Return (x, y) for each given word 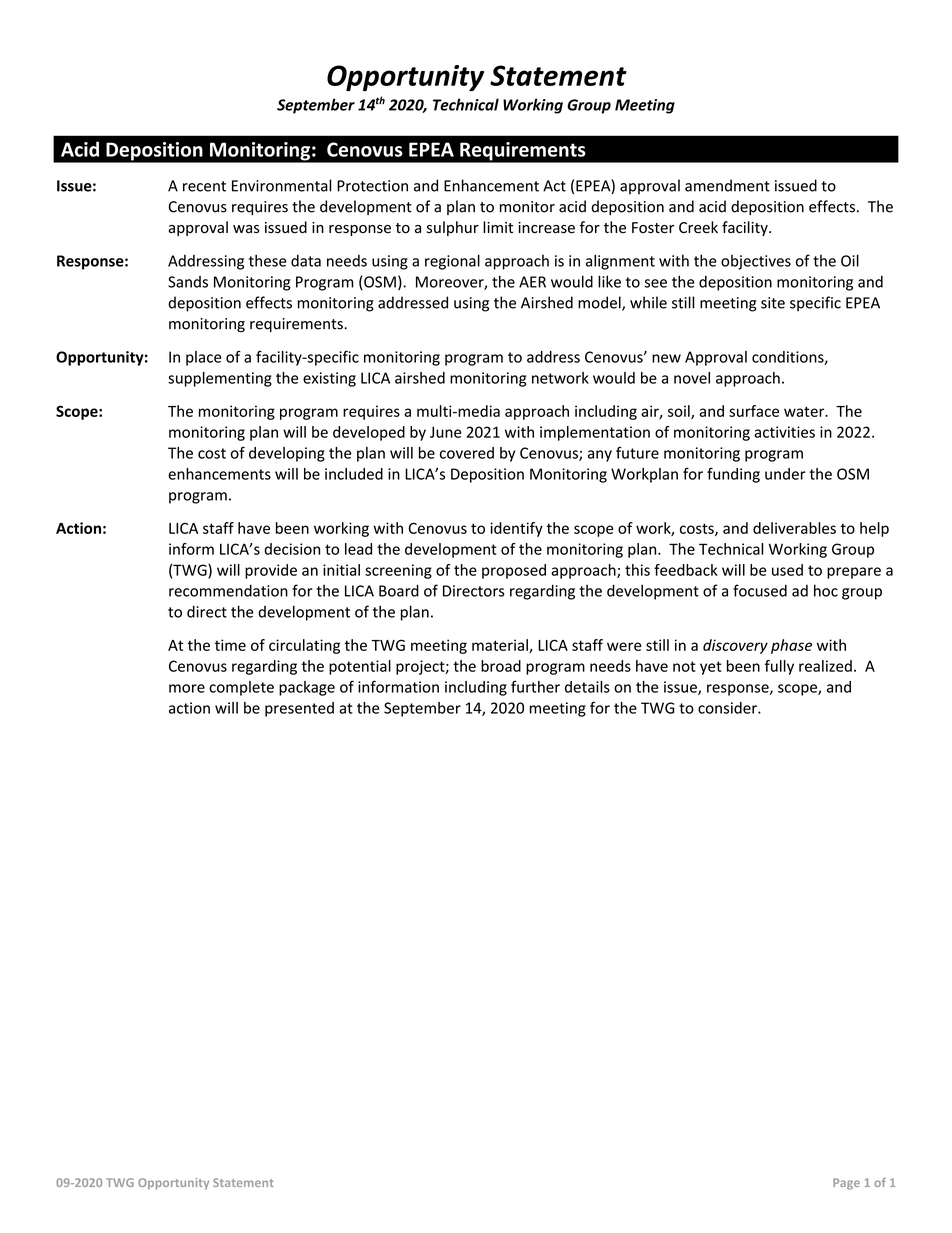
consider (728, 708)
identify (516, 529)
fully (779, 667)
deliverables (794, 528)
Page (846, 1184)
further (535, 687)
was (246, 229)
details (587, 687)
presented (299, 709)
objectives (756, 262)
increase (546, 228)
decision (292, 549)
